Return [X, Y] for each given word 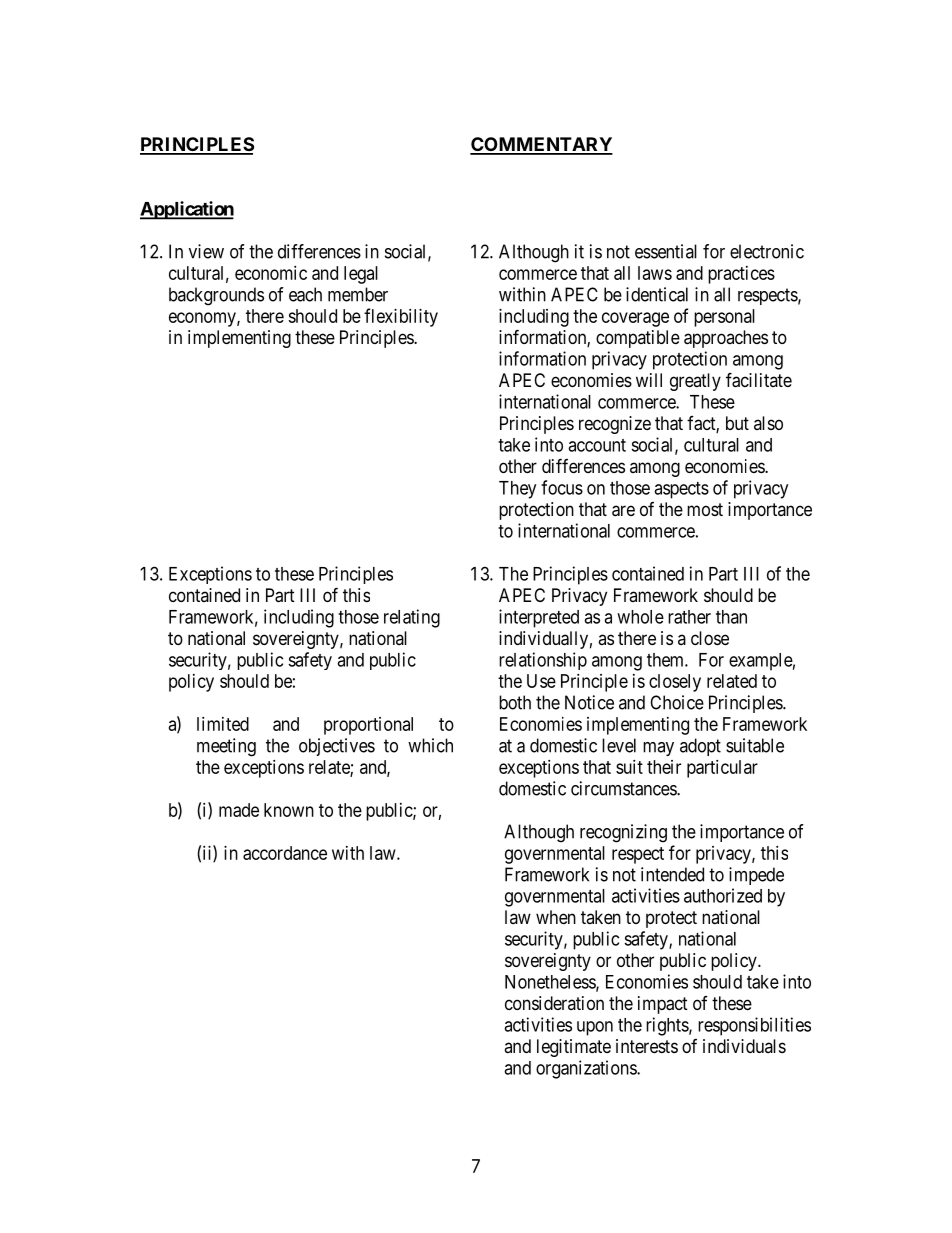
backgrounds [216, 296]
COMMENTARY [541, 145]
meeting [226, 747]
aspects [681, 490]
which [430, 745]
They [517, 490]
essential [666, 251]
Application [187, 210]
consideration [554, 1003]
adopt [700, 747]
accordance [285, 853]
